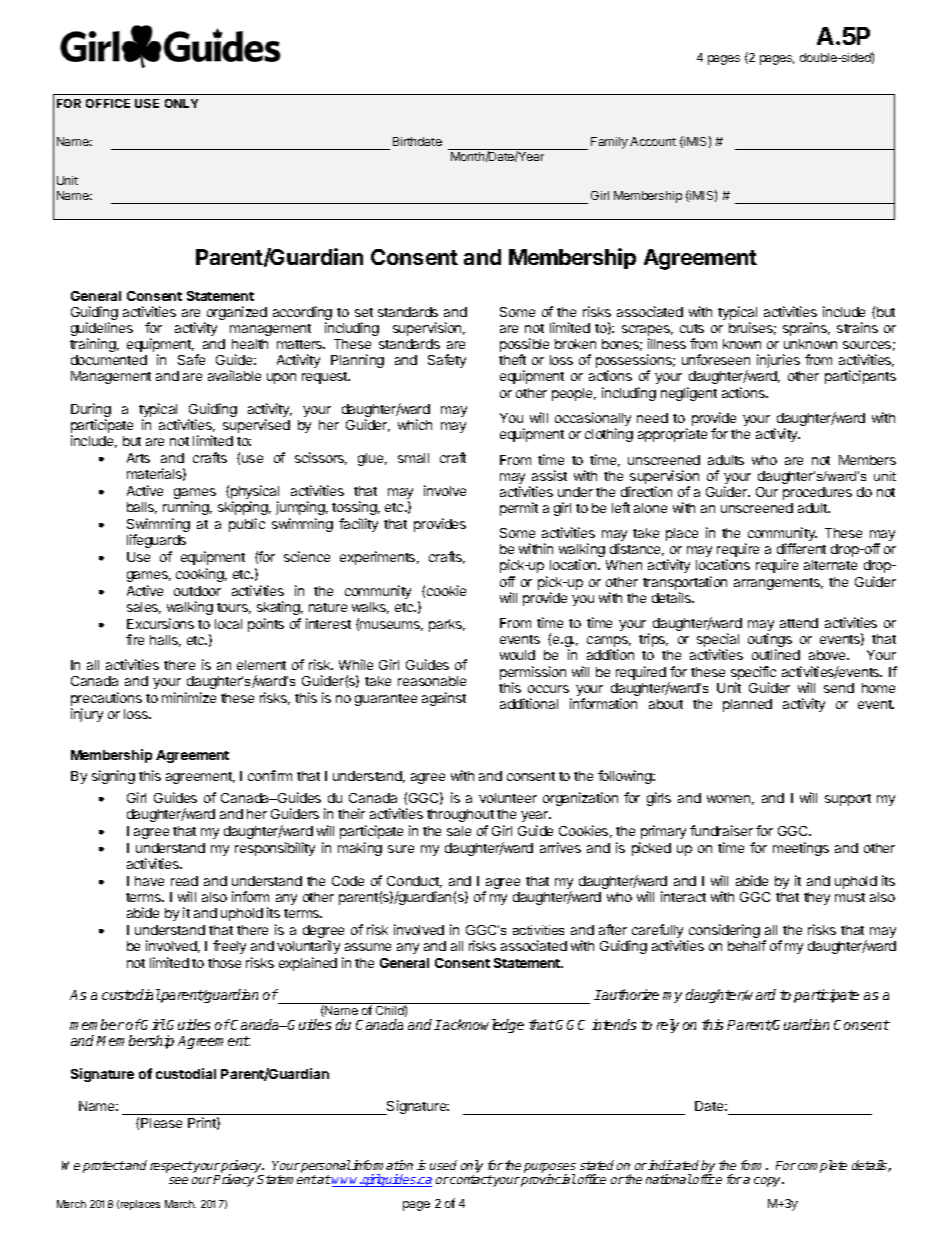  What do you see at coordinates (609, 143) in the image?
I see `Family` at bounding box center [609, 143].
